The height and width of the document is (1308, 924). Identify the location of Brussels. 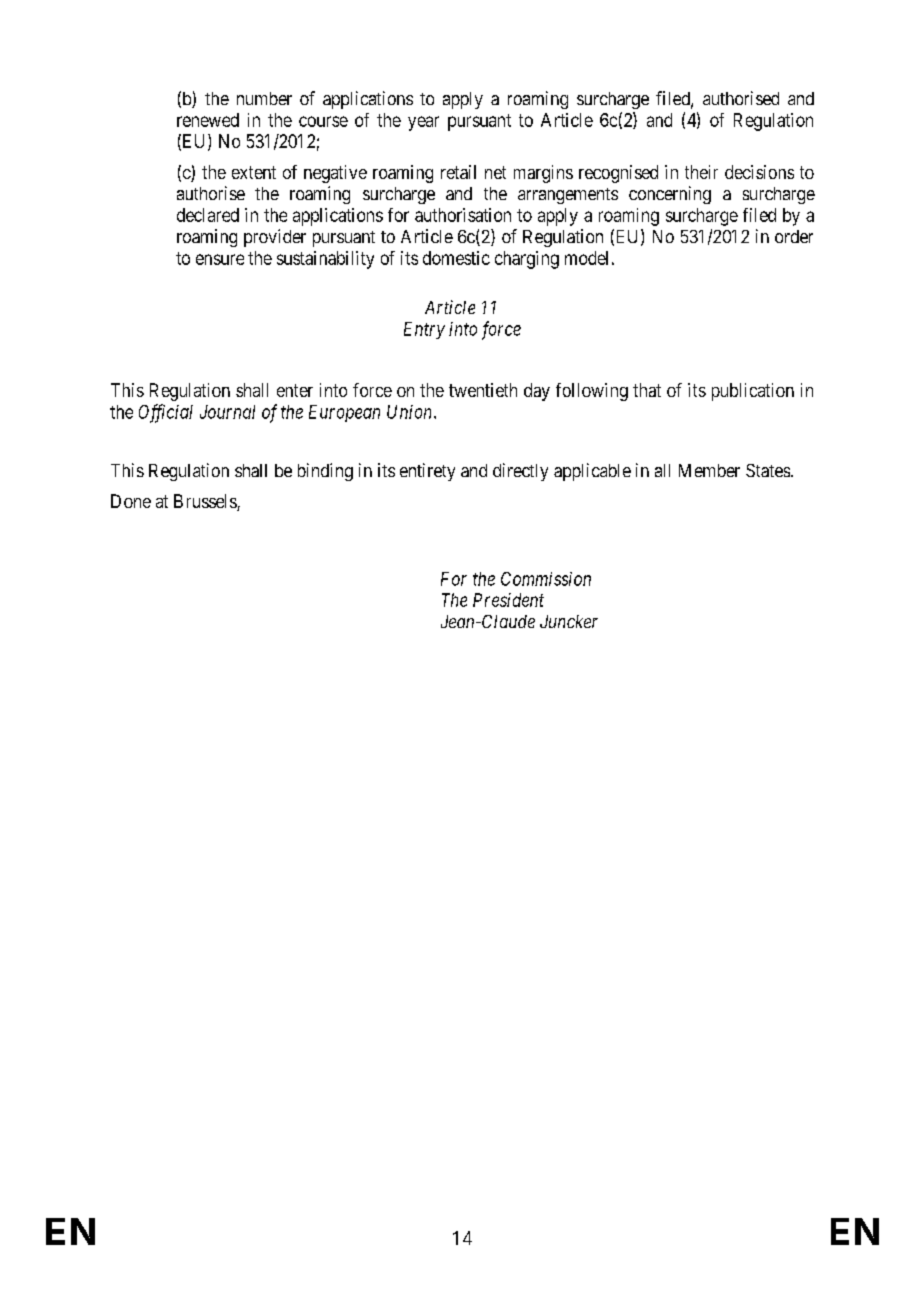
(206, 502).
